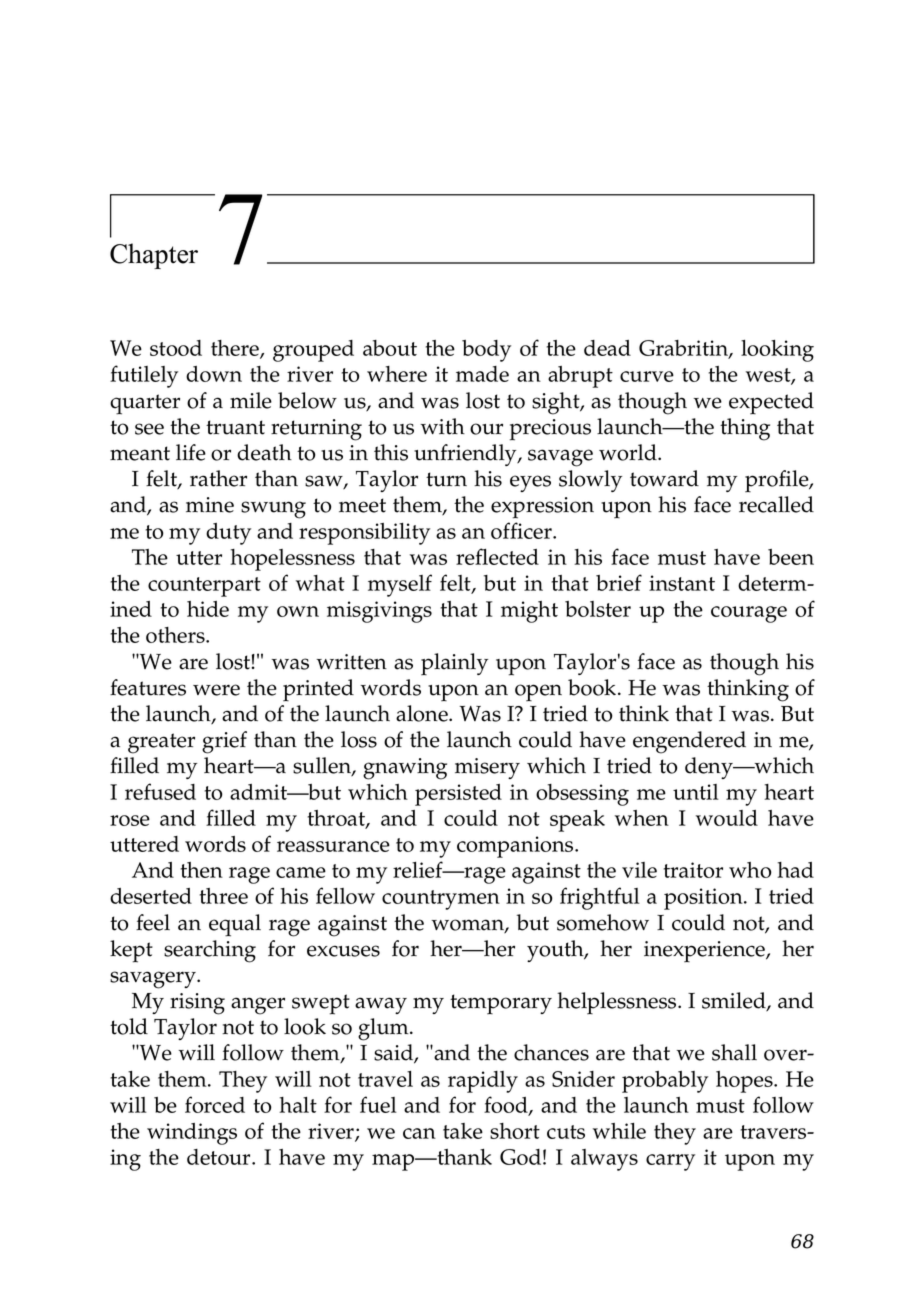  What do you see at coordinates (607, 348) in the image?
I see `dead` at bounding box center [607, 348].
